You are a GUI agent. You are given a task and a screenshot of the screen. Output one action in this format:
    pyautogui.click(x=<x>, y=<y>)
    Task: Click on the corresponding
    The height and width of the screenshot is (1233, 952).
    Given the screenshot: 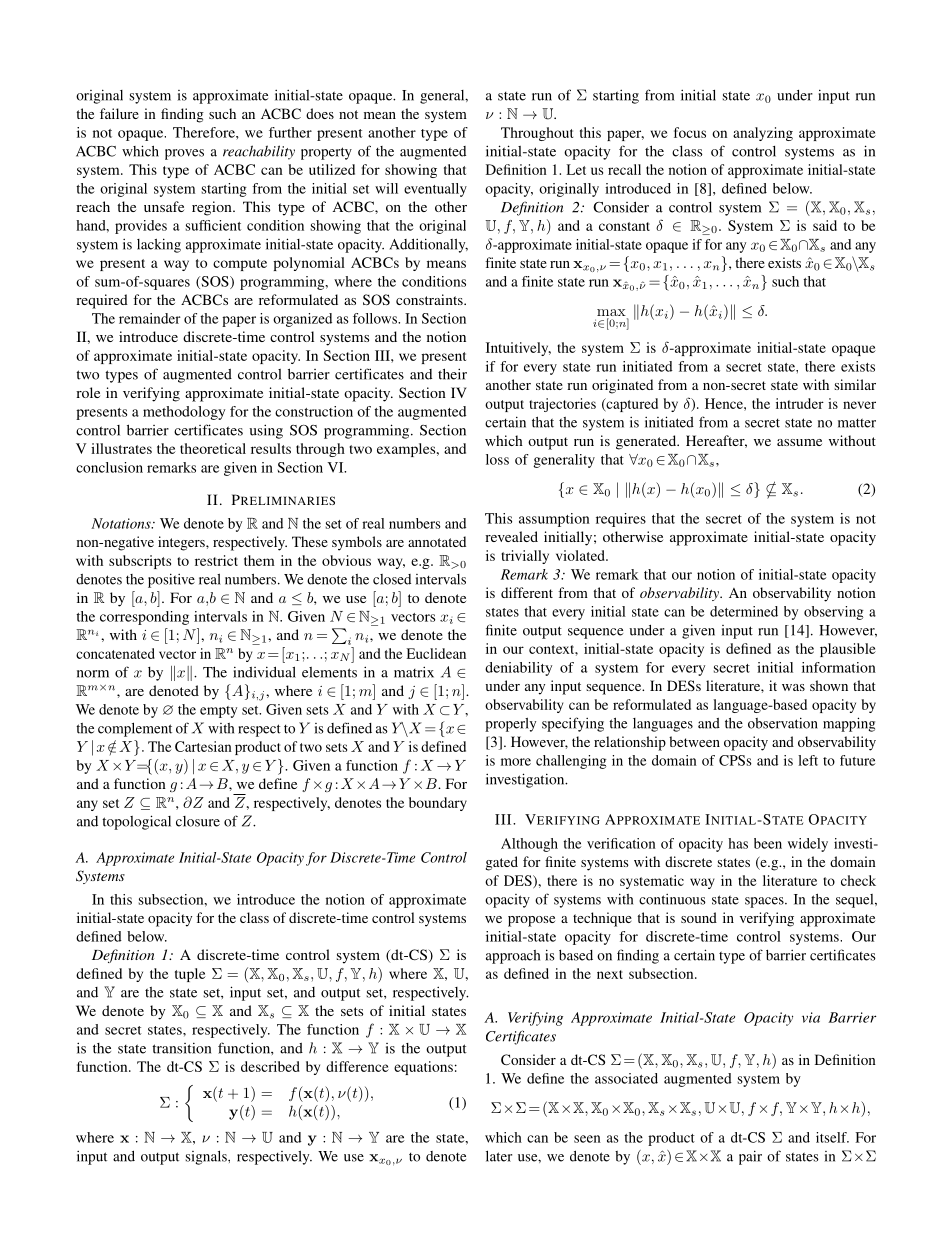 What is the action you would take?
    pyautogui.click(x=144, y=618)
